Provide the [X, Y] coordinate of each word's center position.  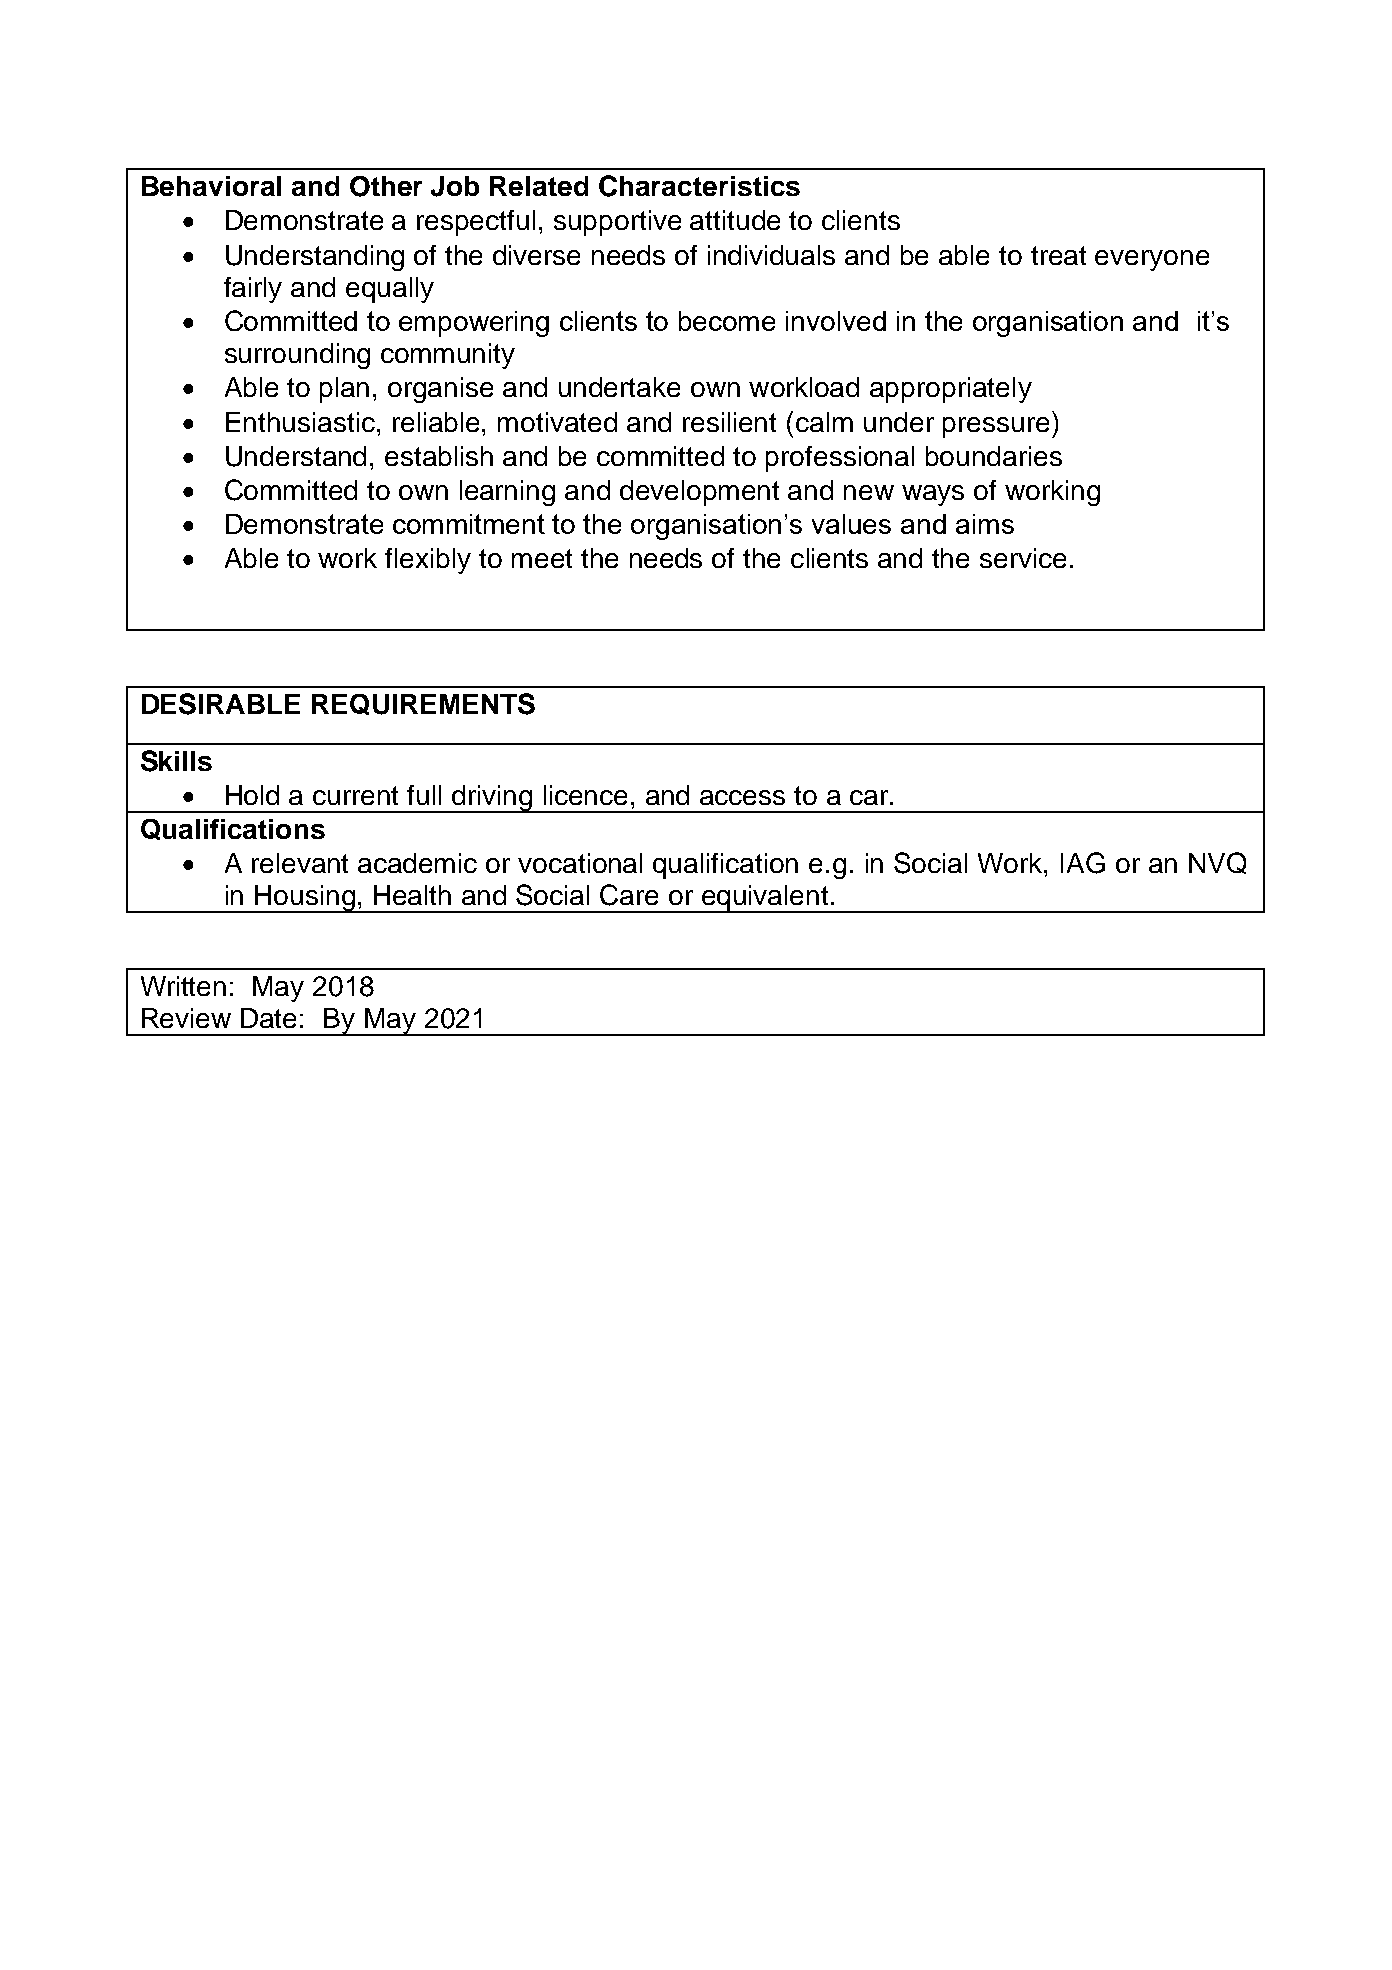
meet [542, 558]
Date [268, 1018]
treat [1058, 255]
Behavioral [211, 186]
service [1023, 558]
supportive [617, 223]
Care [629, 895]
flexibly [428, 561]
